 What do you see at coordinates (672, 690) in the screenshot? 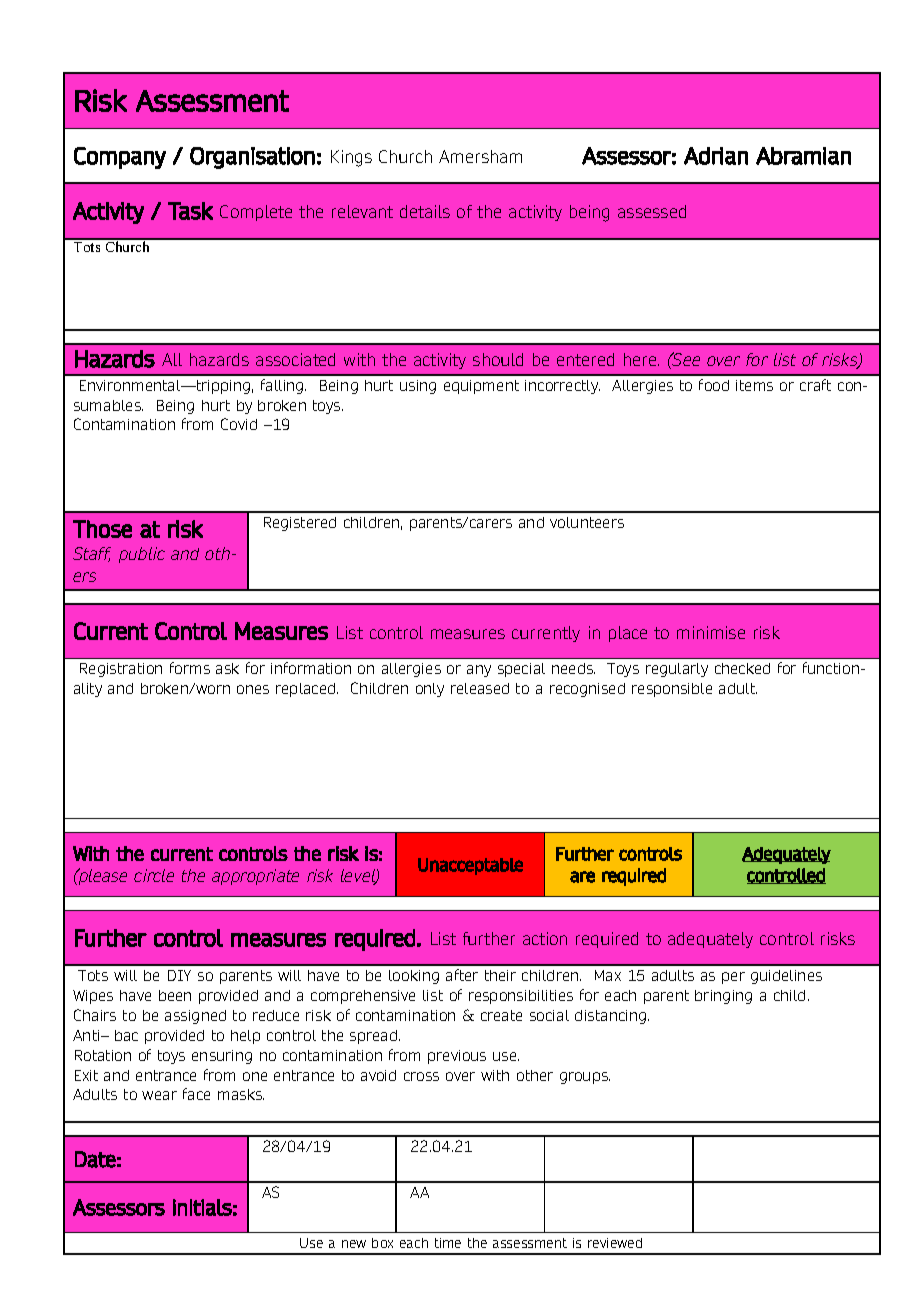
I see `responsible` at bounding box center [672, 690].
